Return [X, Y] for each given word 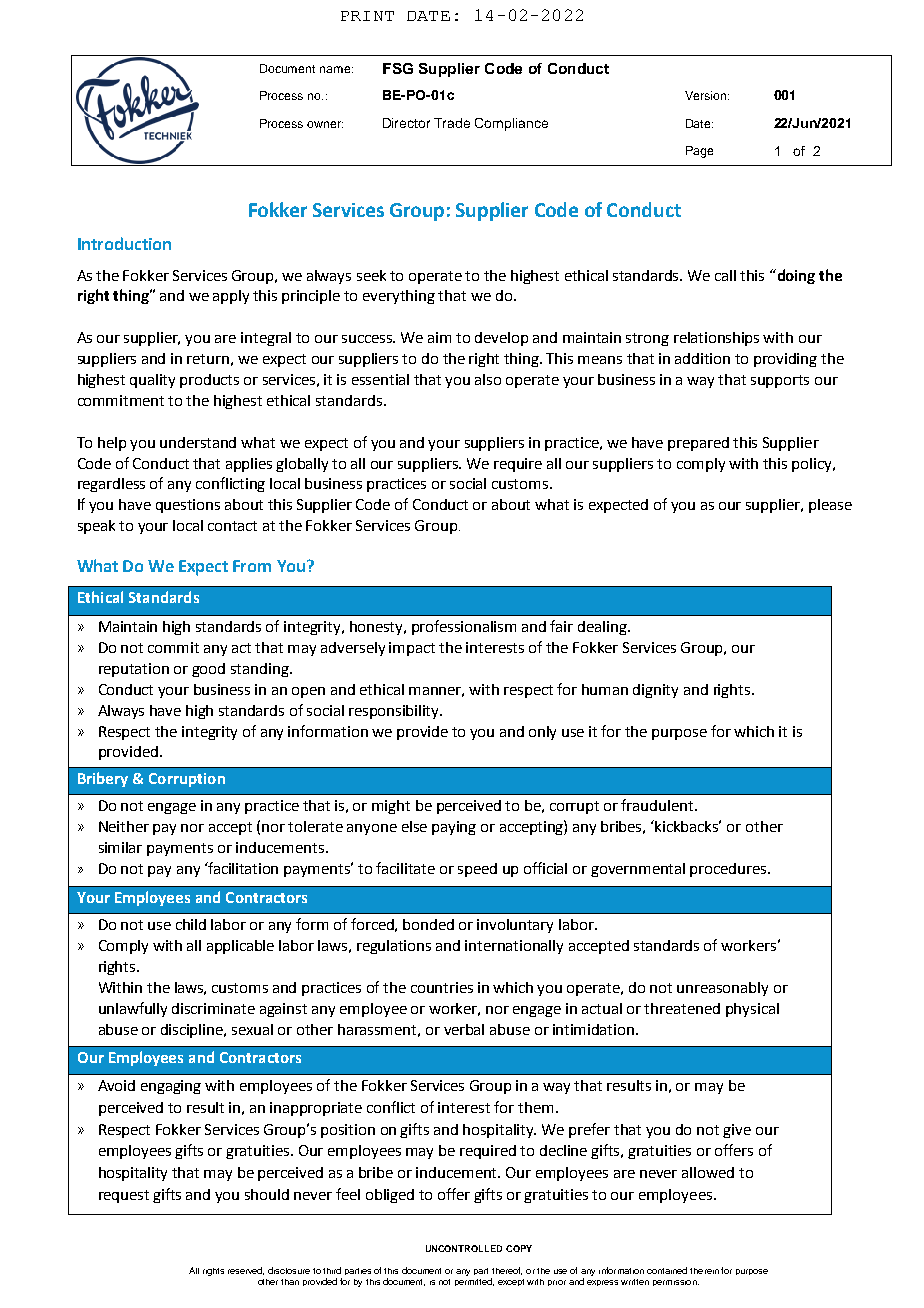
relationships [716, 339]
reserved [246, 1271]
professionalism [464, 627]
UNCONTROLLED [464, 1248]
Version [707, 95]
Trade [452, 123]
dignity [655, 691]
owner [325, 124]
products [209, 381]
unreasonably [722, 989]
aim [439, 337]
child [191, 924]
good [208, 670]
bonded [428, 924]
